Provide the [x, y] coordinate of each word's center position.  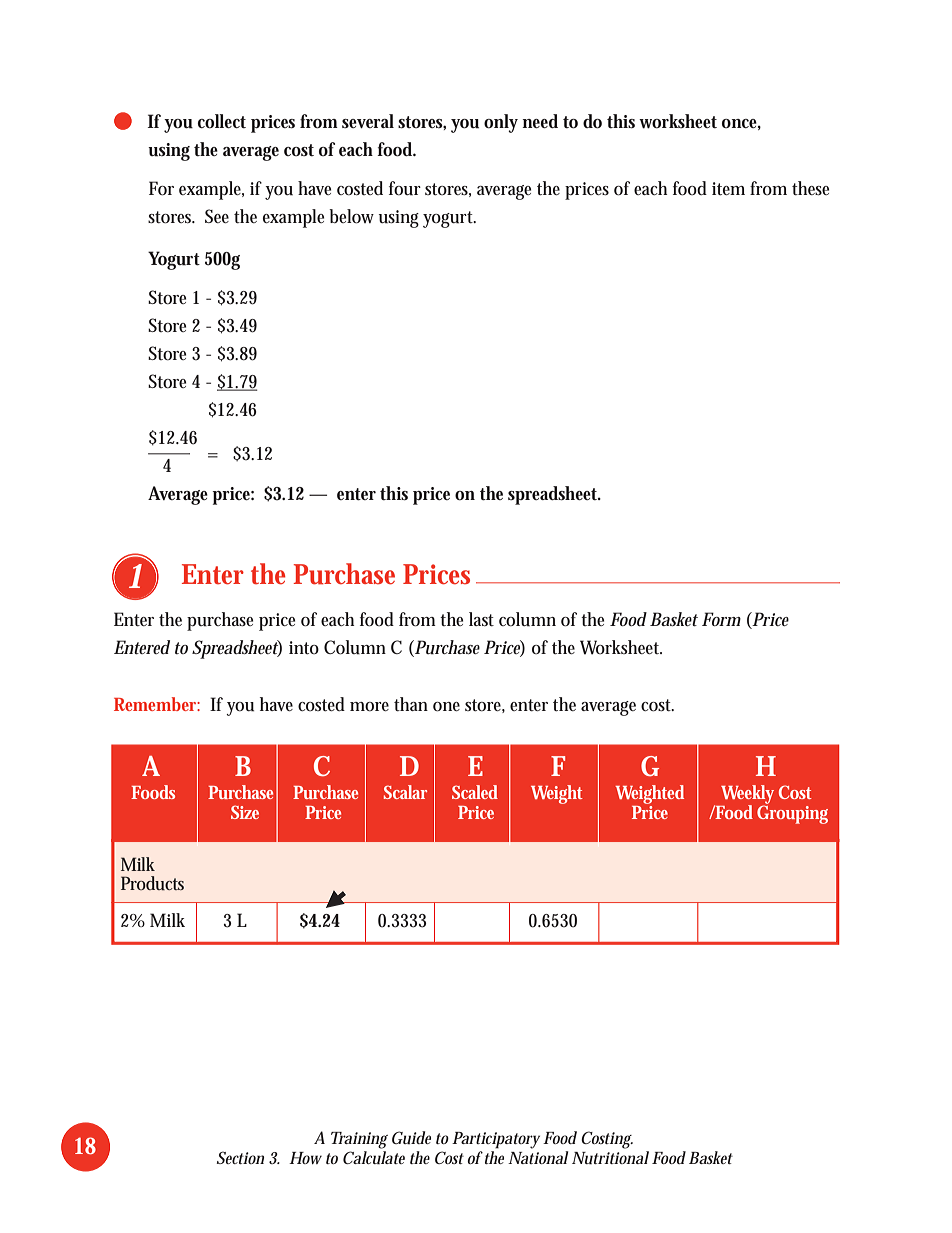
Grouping [792, 813]
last [481, 619]
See [217, 216]
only [501, 123]
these [810, 188]
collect [221, 121]
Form [721, 619]
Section [240, 1157]
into [304, 647]
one [446, 707]
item [728, 188]
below [351, 216]
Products [152, 883]
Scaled [475, 792]
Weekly [747, 795]
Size [245, 812]
